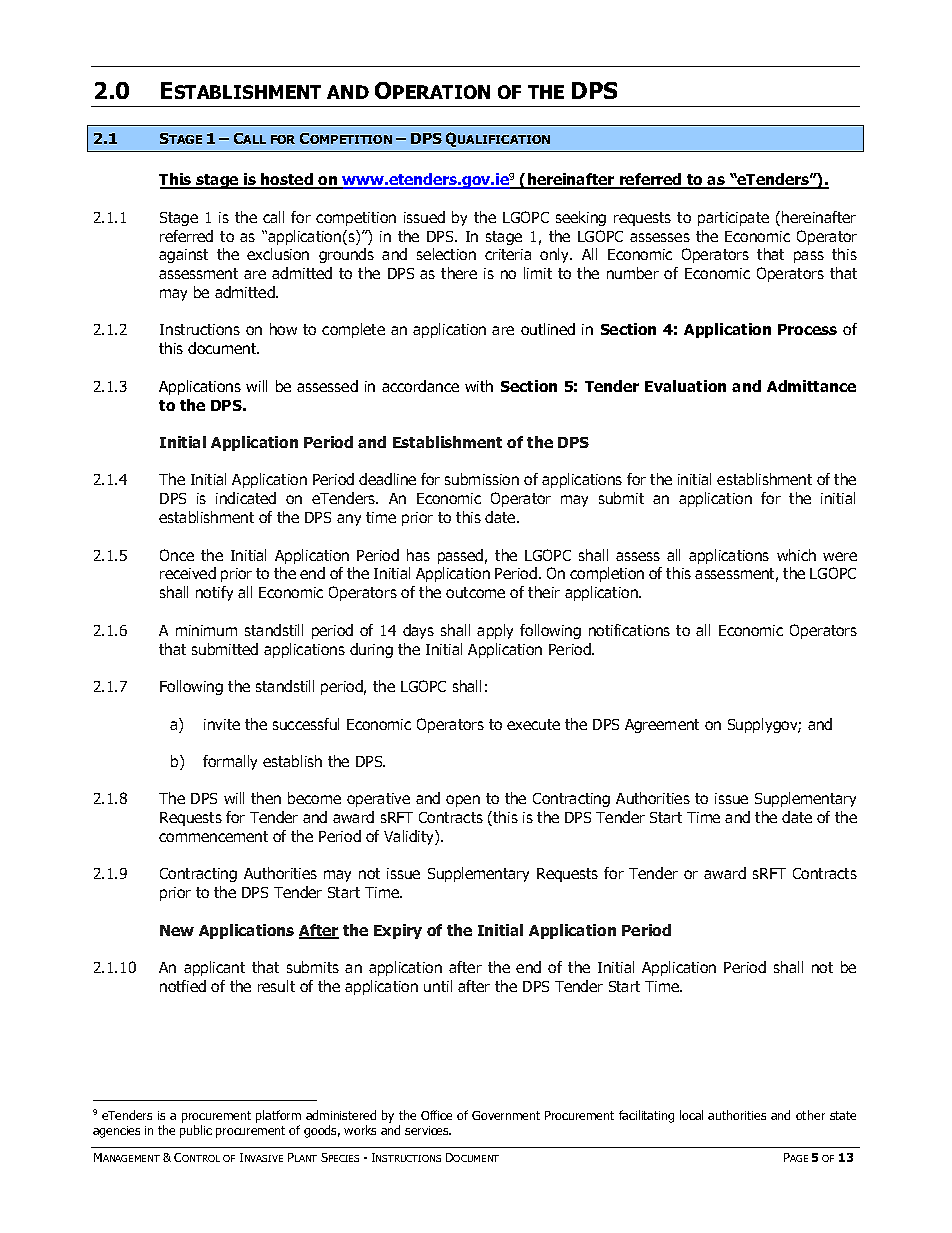 The image size is (952, 1233). What do you see at coordinates (506, 1115) in the screenshot?
I see `Government` at bounding box center [506, 1115].
